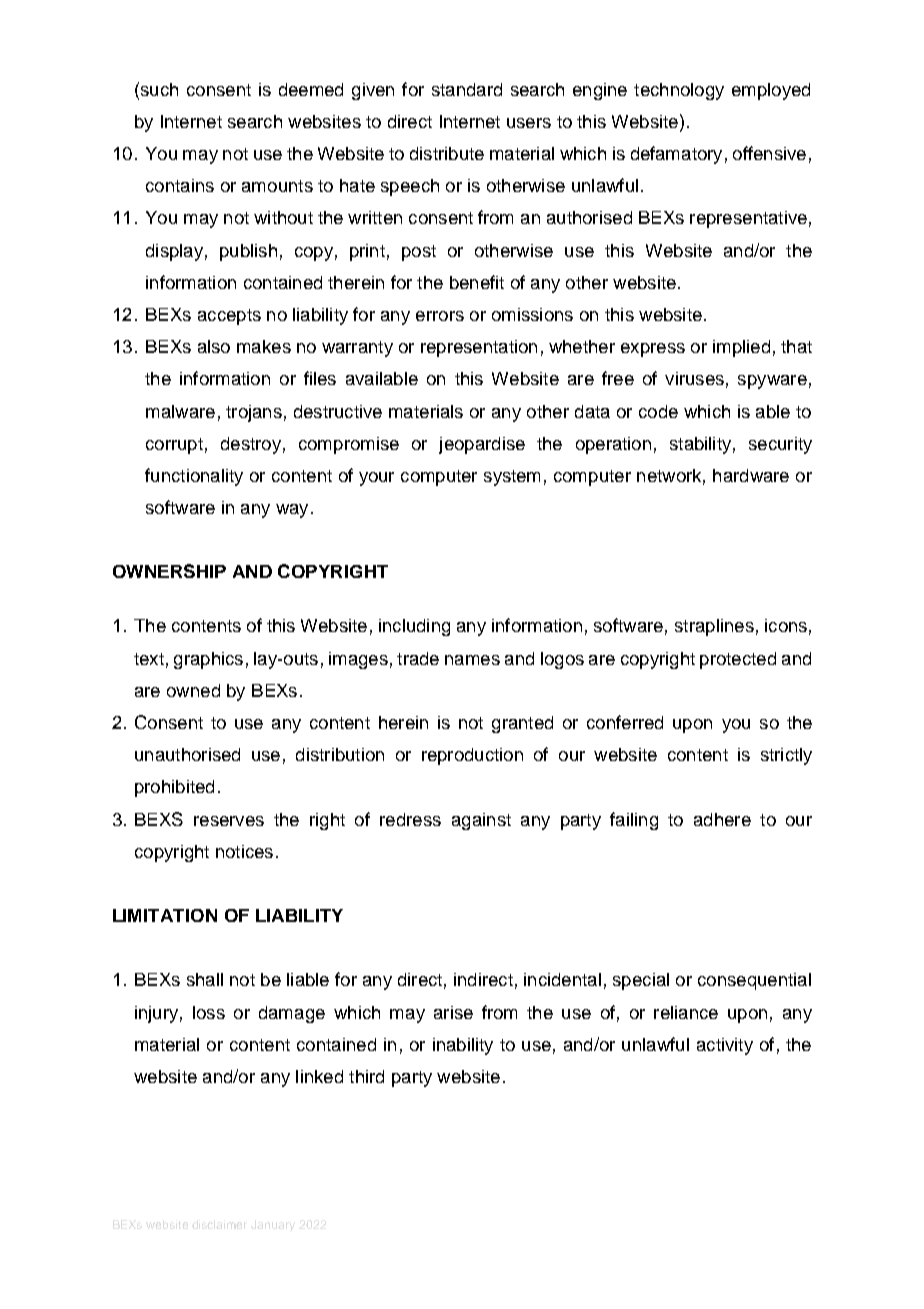  What do you see at coordinates (209, 1012) in the page?
I see `loss` at bounding box center [209, 1012].
